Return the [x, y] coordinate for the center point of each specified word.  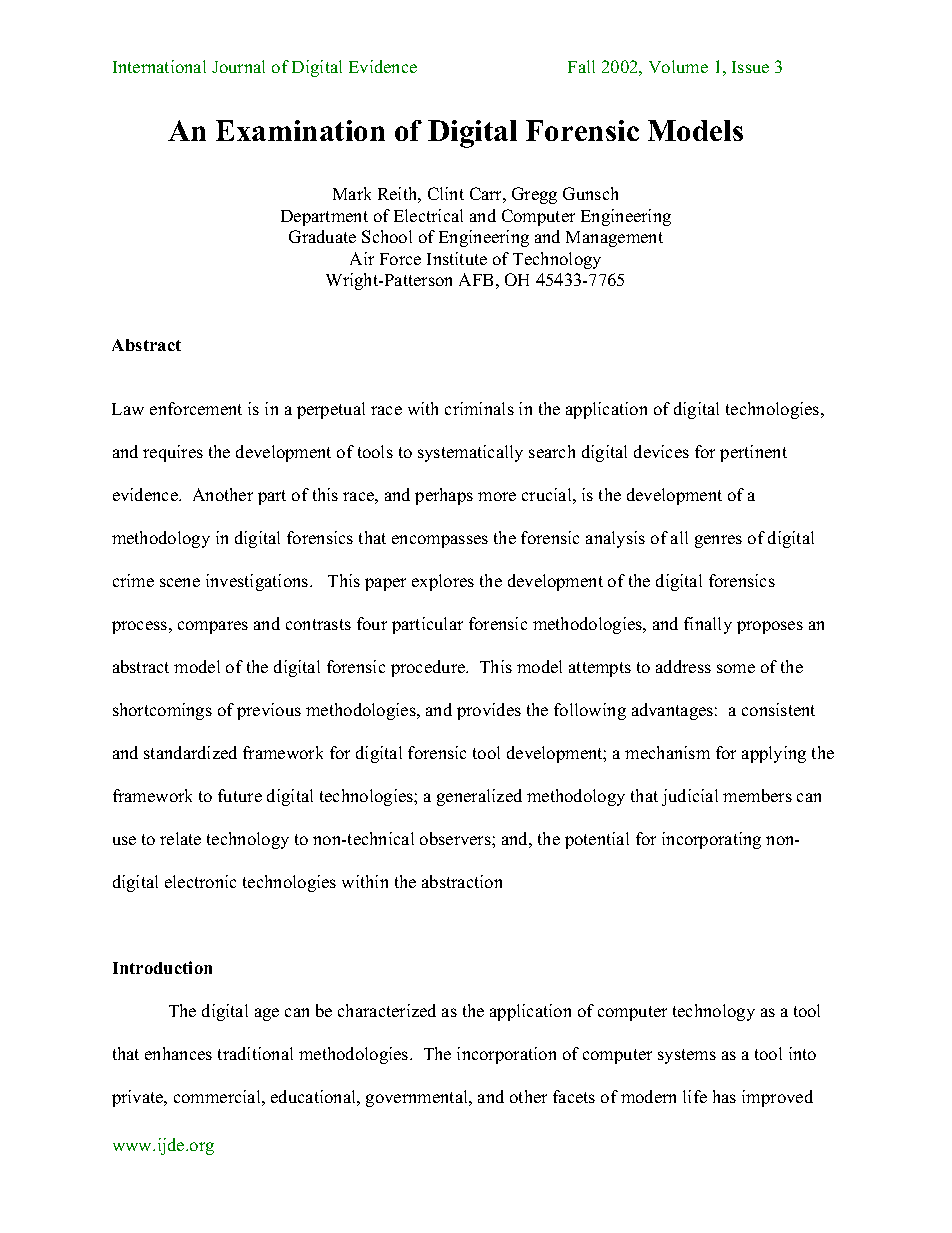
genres [718, 541]
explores [443, 582]
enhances [178, 1053]
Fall [581, 66]
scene [180, 582]
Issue [750, 67]
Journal [238, 66]
